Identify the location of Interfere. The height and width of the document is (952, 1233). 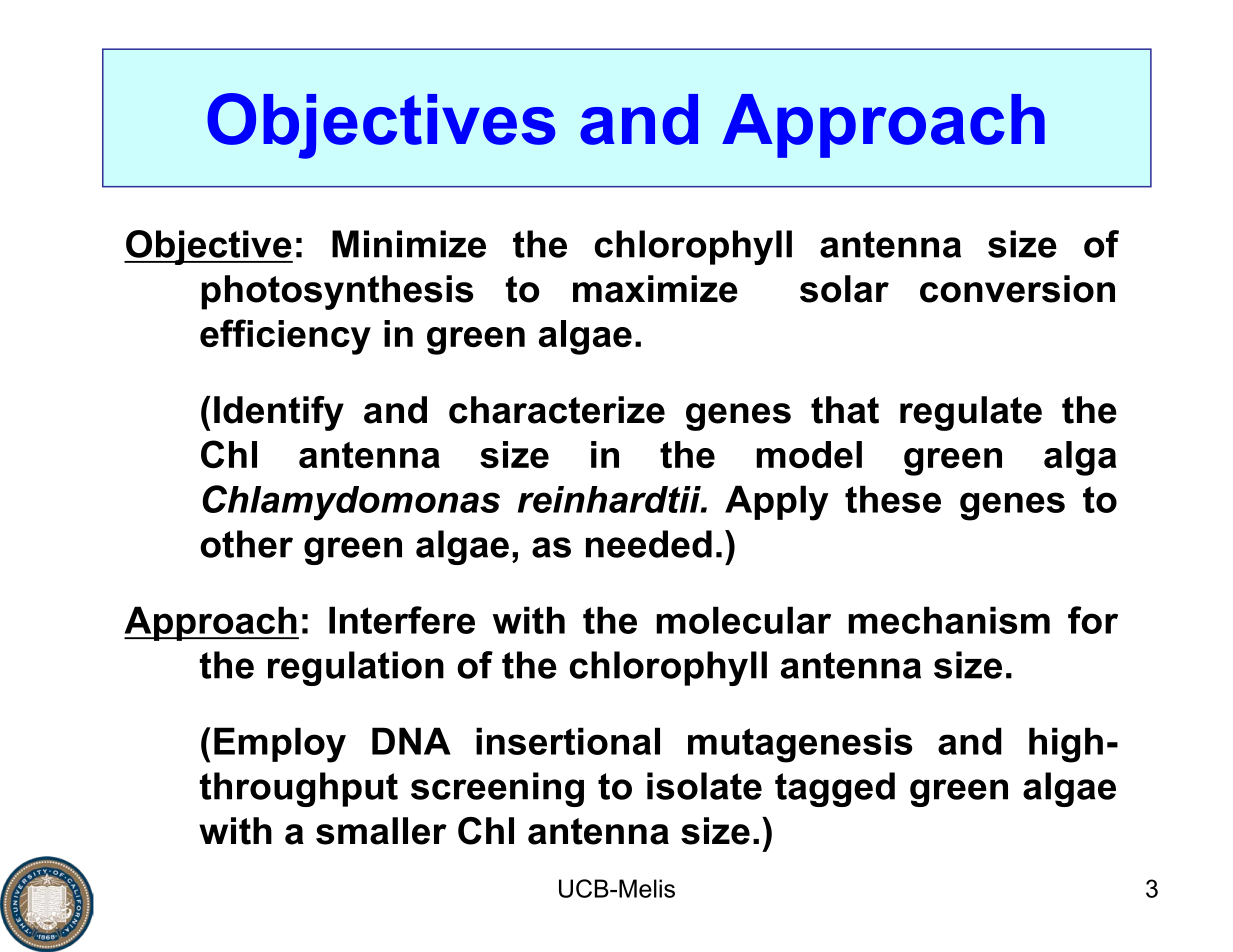
(402, 620).
